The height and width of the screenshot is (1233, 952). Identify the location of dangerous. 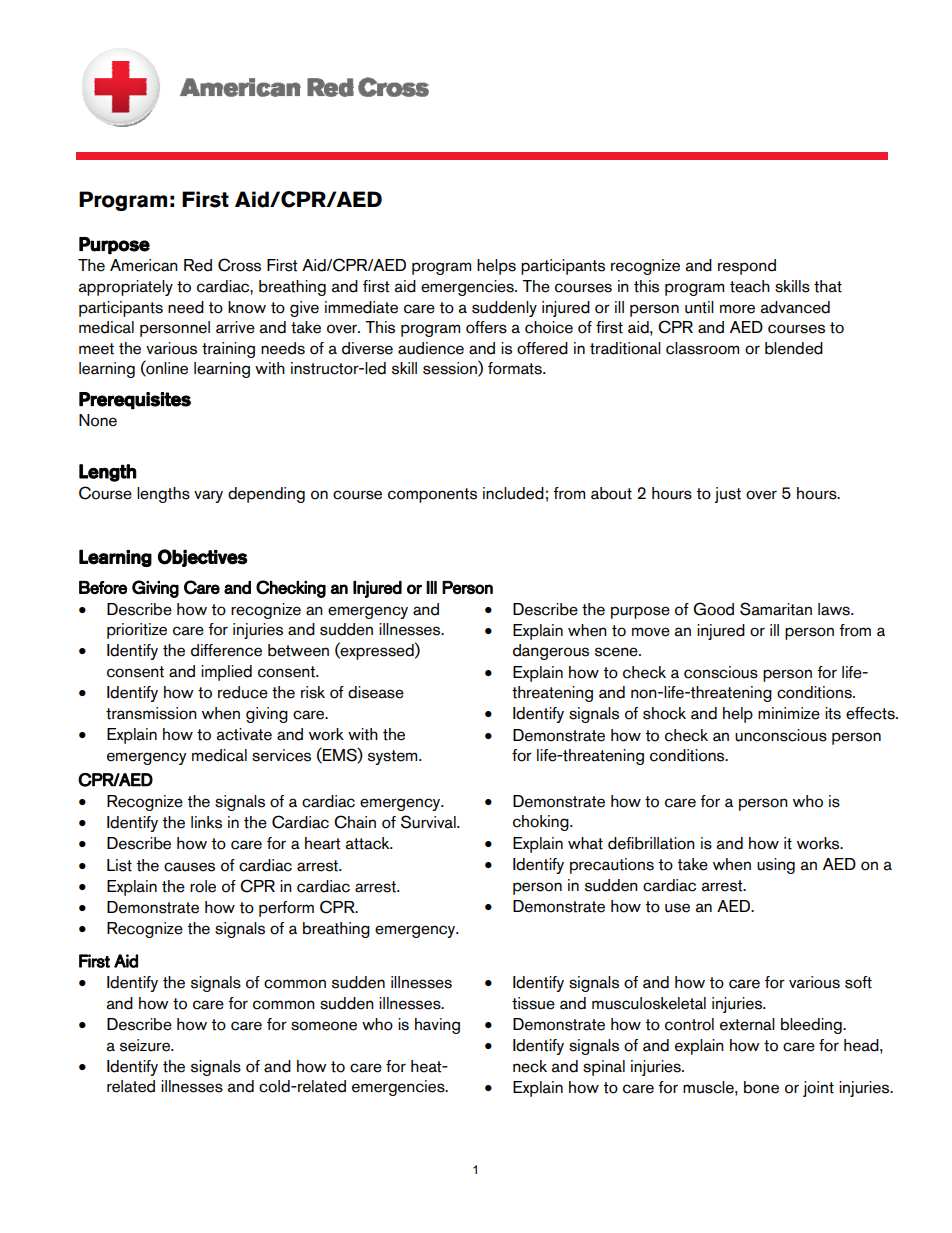
(551, 652).
